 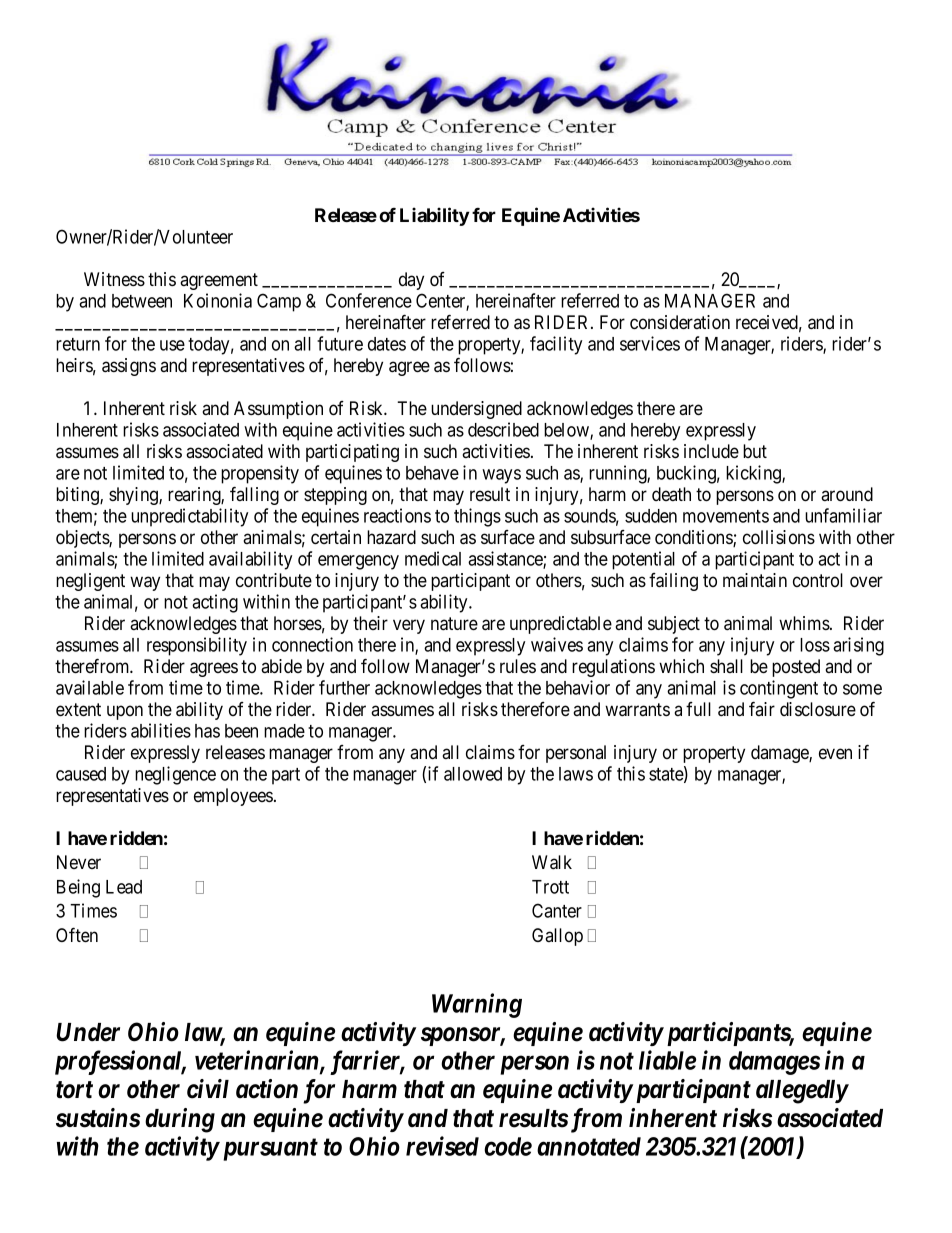 What do you see at coordinates (142, 301) in the page?
I see `between` at bounding box center [142, 301].
